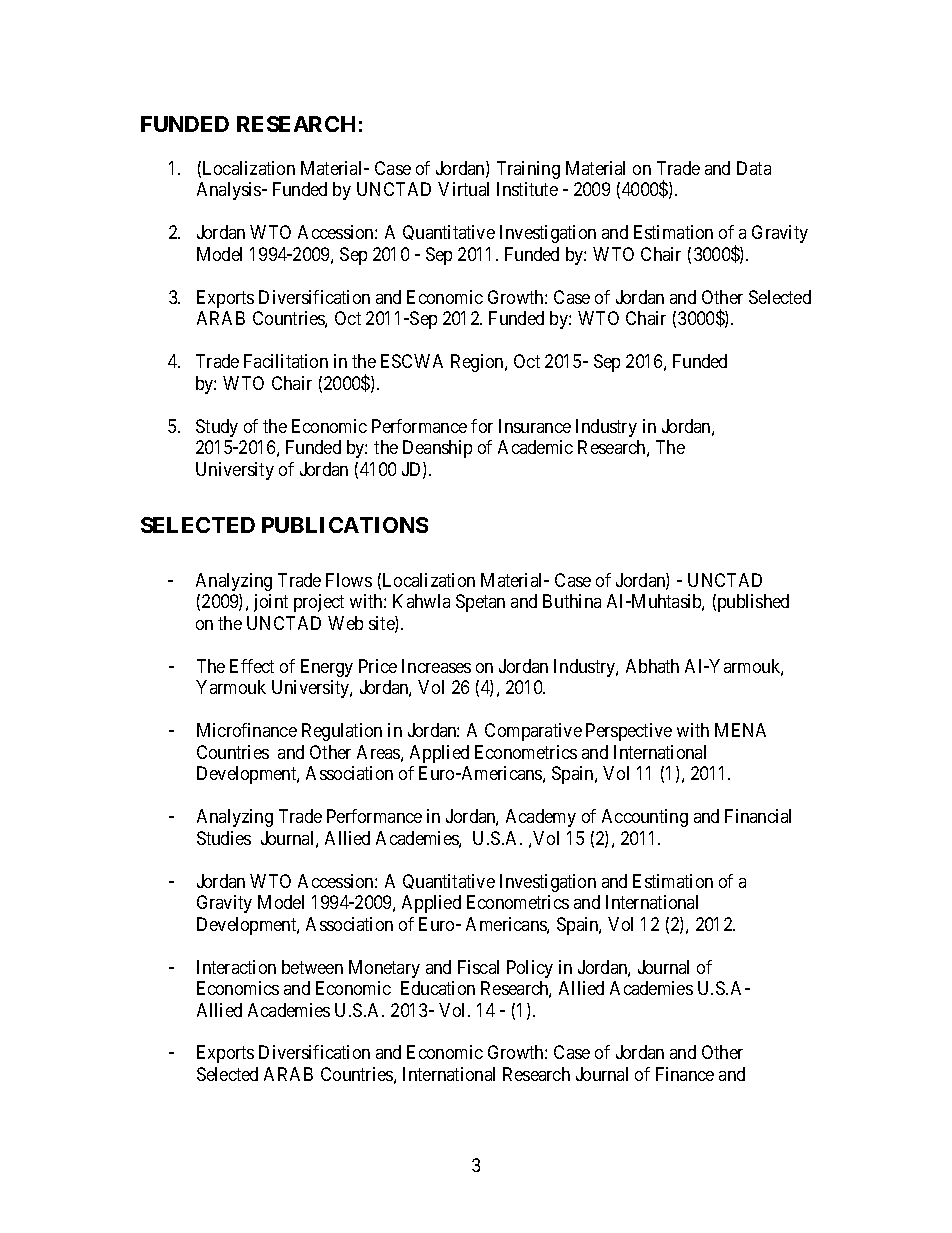 This document has width=952, height=1233. What do you see at coordinates (740, 730) in the document?
I see `MENA` at bounding box center [740, 730].
